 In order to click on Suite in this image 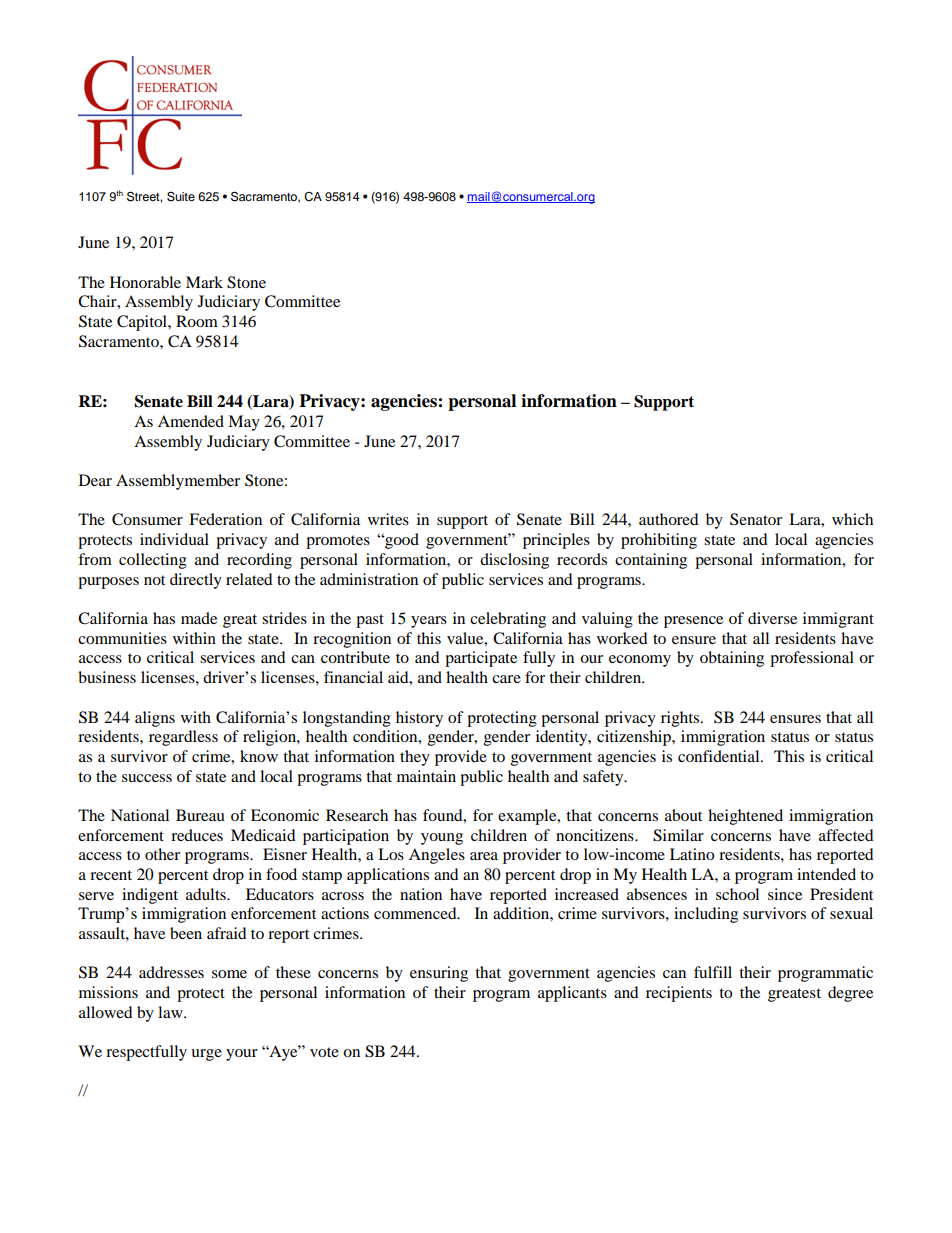, I will do `click(181, 196)`.
